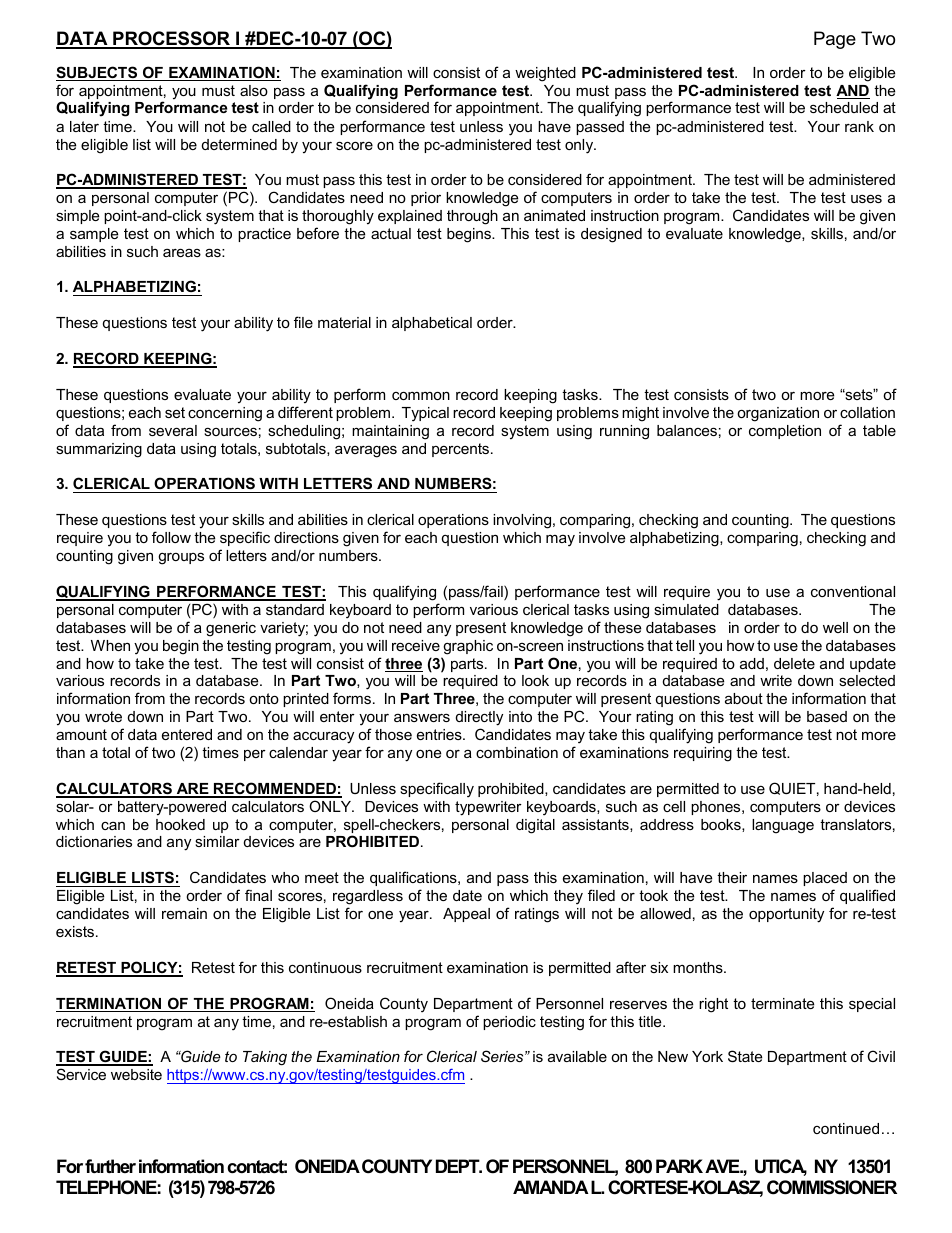  I want to click on Page, so click(835, 40).
